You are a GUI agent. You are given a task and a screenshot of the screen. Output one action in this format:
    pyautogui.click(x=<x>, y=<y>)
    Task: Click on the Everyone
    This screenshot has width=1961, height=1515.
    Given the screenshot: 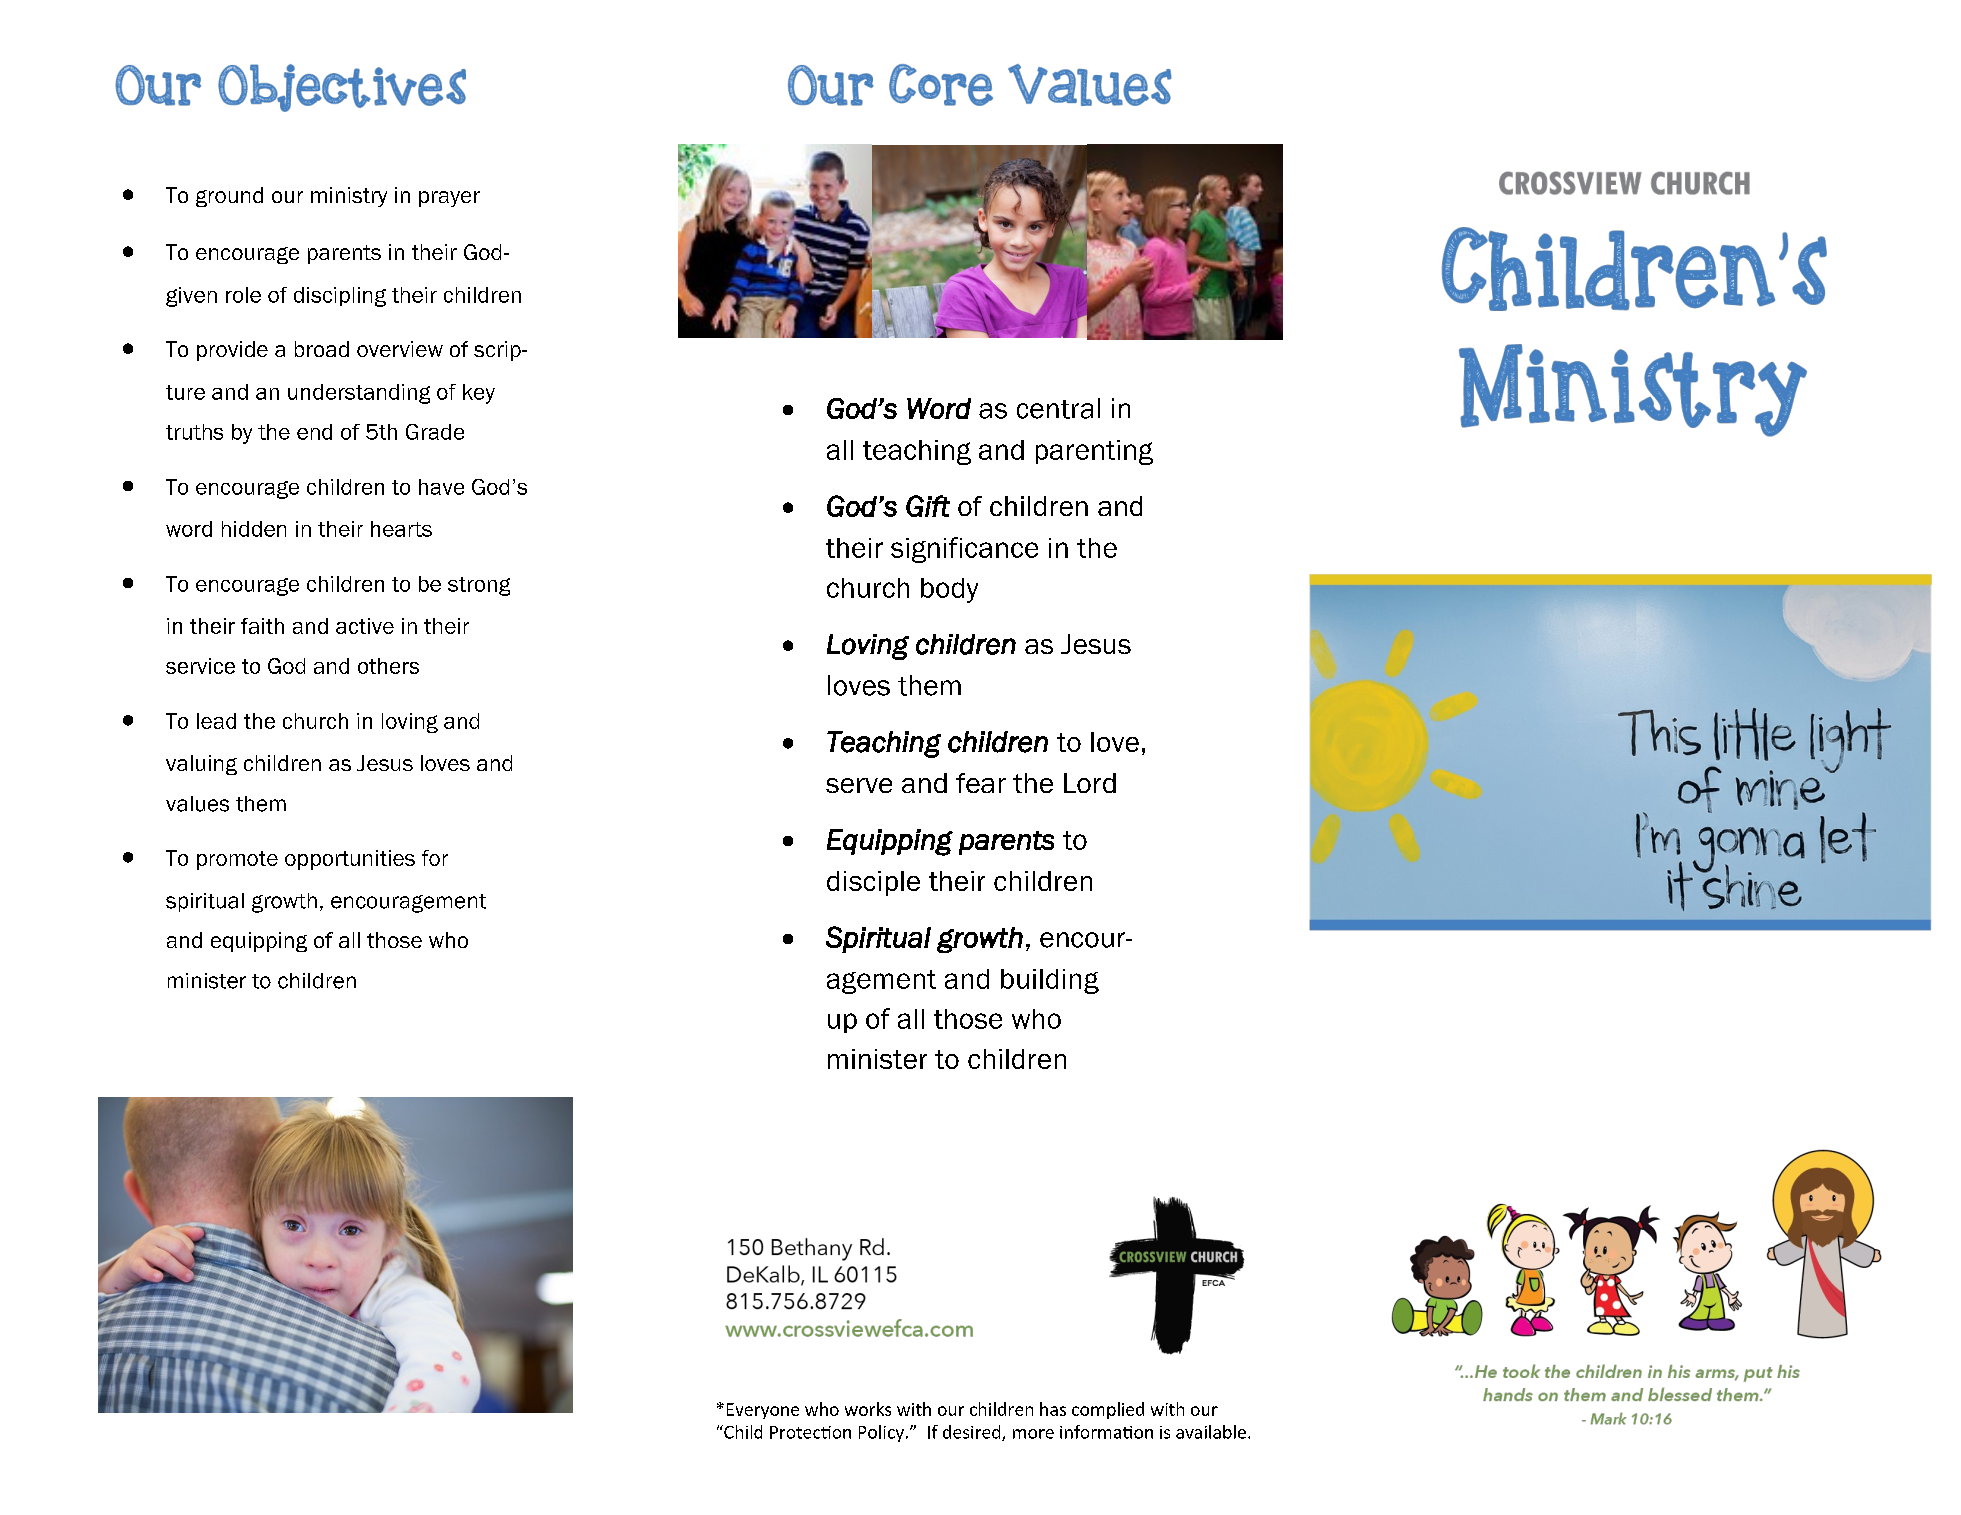 What is the action you would take?
    pyautogui.click(x=763, y=1411)
